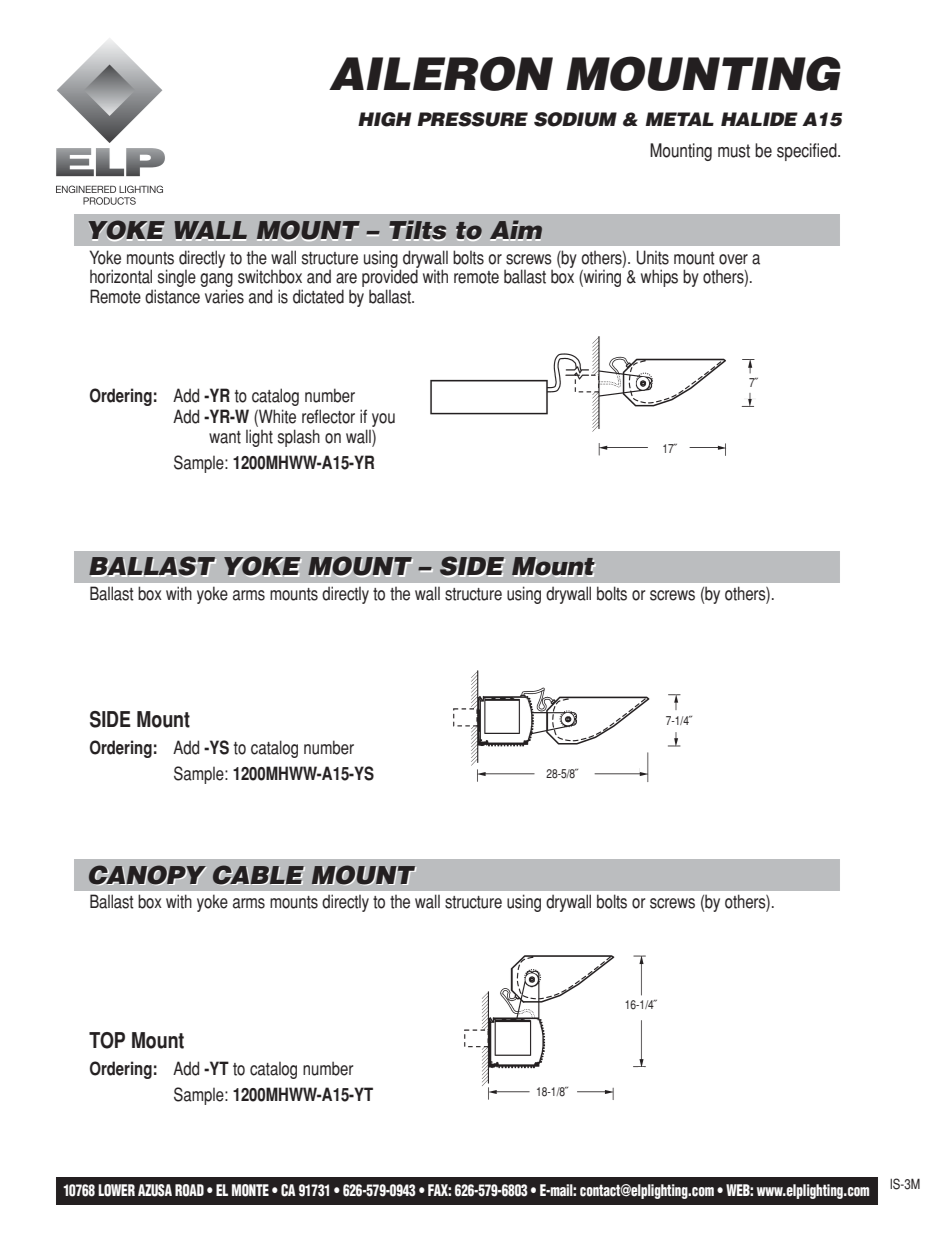 The width and height of the image is (952, 1233). What do you see at coordinates (734, 151) in the image?
I see `must` at bounding box center [734, 151].
